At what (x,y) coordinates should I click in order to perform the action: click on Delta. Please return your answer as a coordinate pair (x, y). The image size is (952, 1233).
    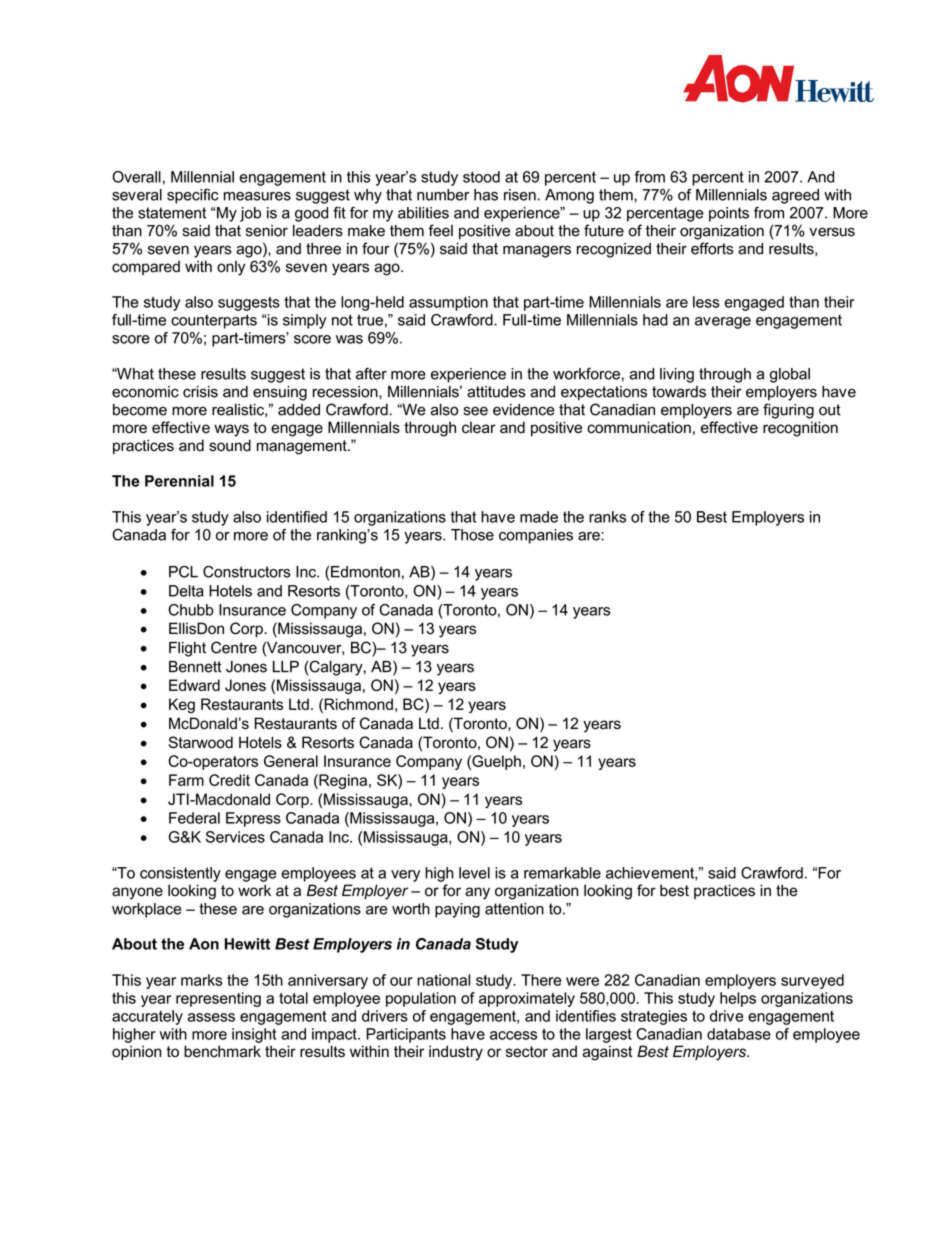
    Looking at the image, I should click on (186, 591).
